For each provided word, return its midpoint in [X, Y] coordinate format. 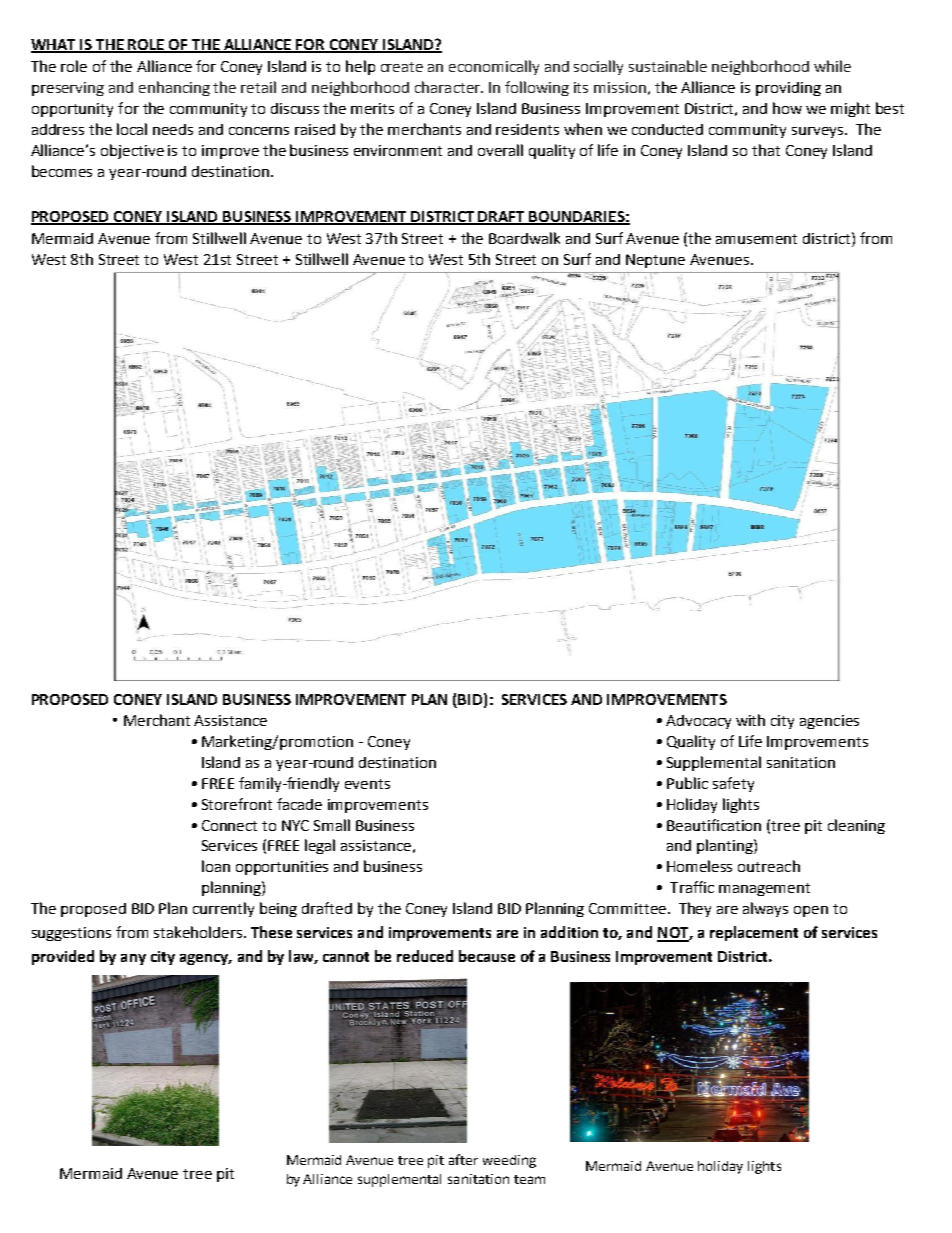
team [529, 1179]
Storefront [237, 804]
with [750, 720]
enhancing [174, 88]
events [367, 784]
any [133, 959]
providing [788, 89]
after [463, 1159]
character [448, 87]
